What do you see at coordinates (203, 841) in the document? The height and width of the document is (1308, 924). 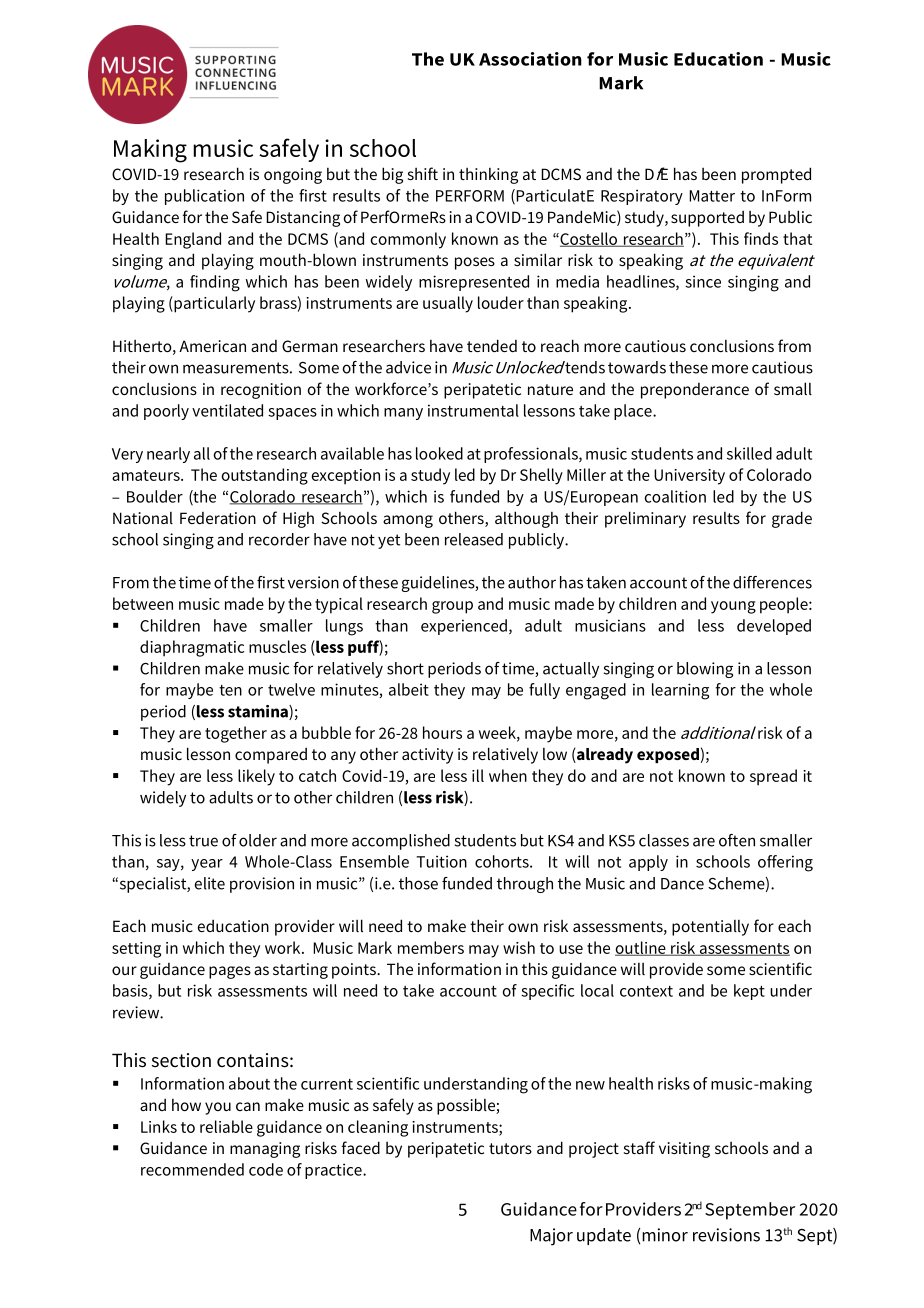 I see `true` at bounding box center [203, 841].
